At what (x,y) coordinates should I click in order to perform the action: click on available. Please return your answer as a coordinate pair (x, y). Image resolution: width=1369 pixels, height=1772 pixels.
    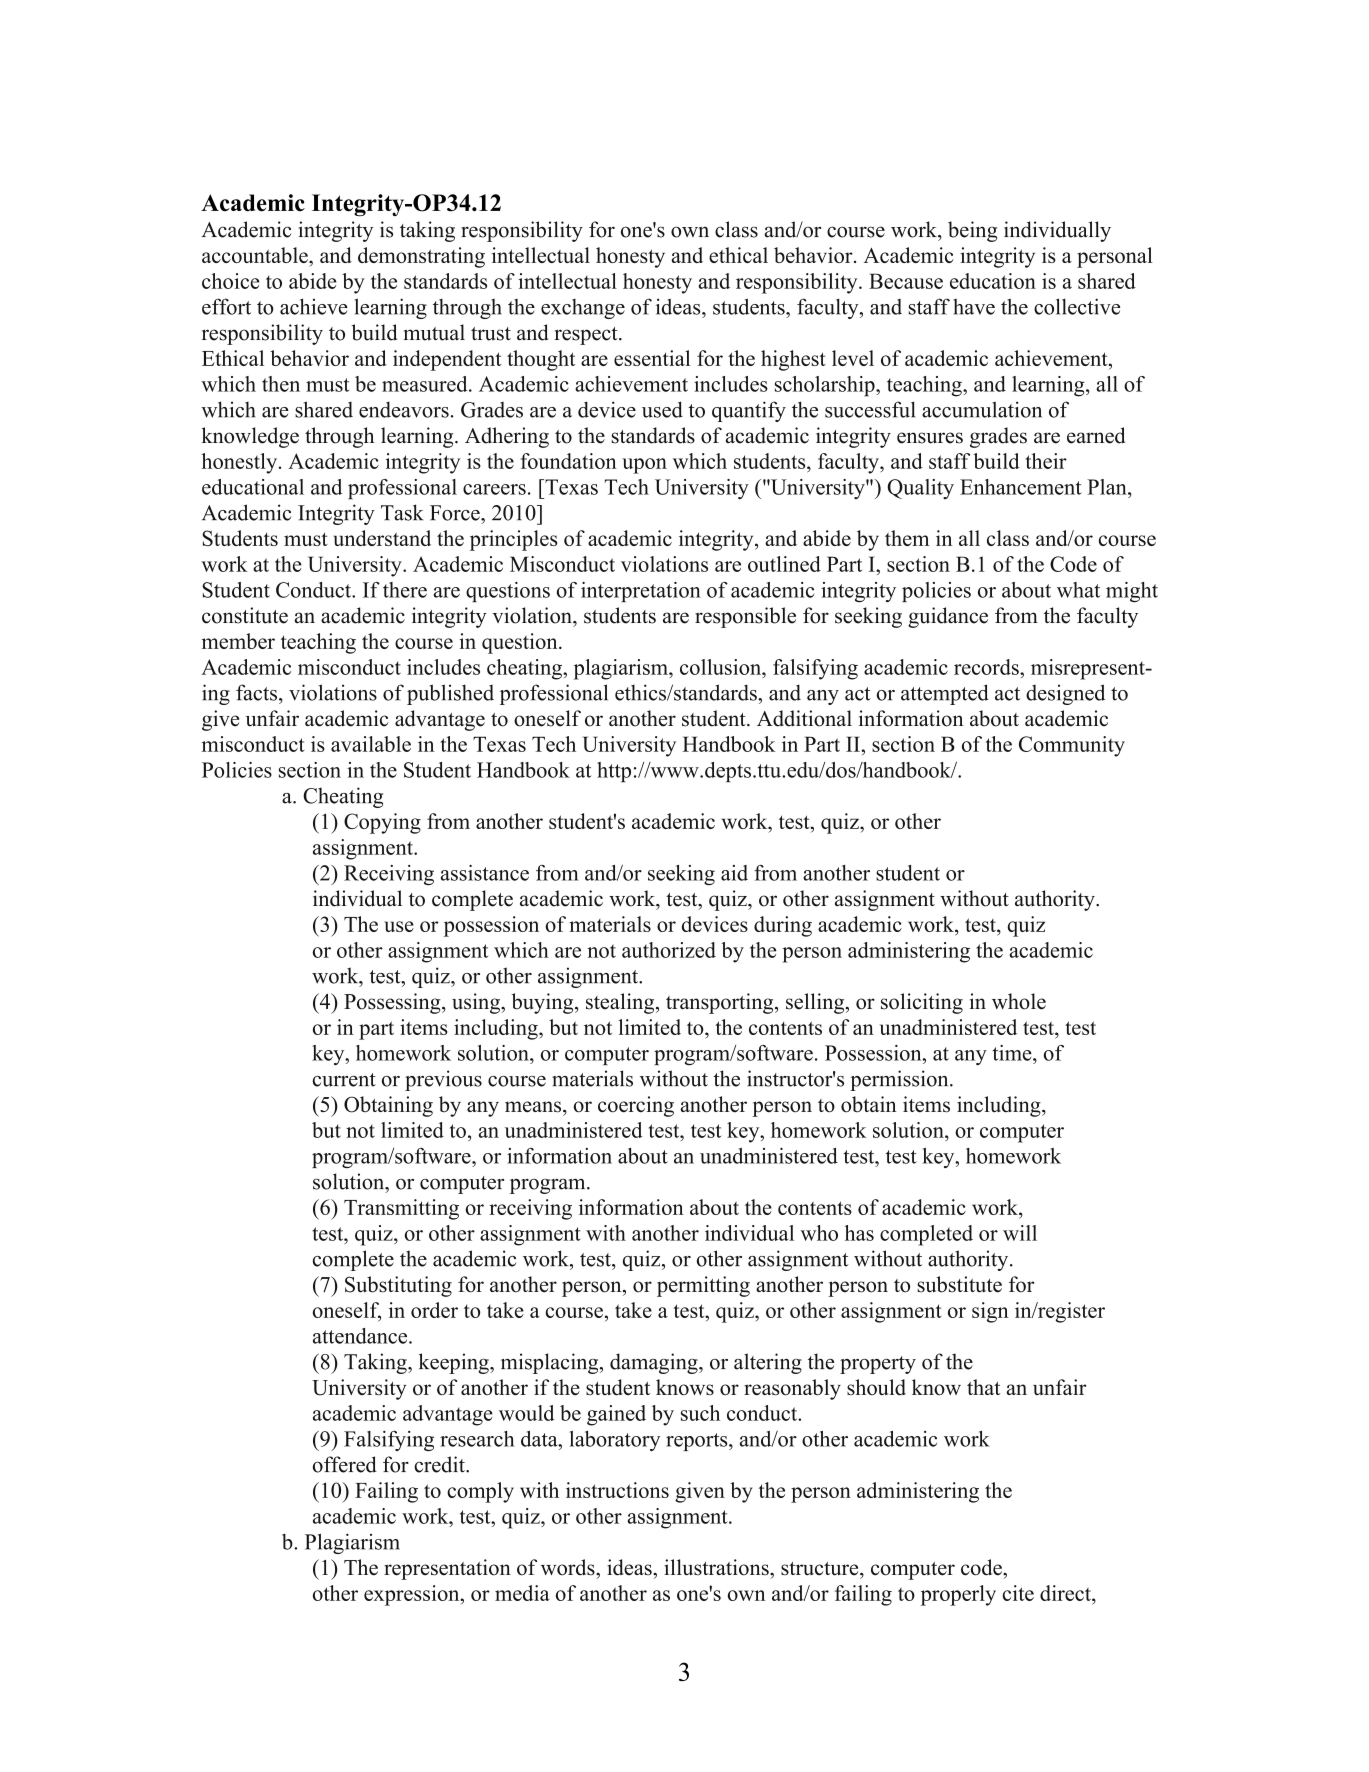
    Looking at the image, I should click on (371, 744).
